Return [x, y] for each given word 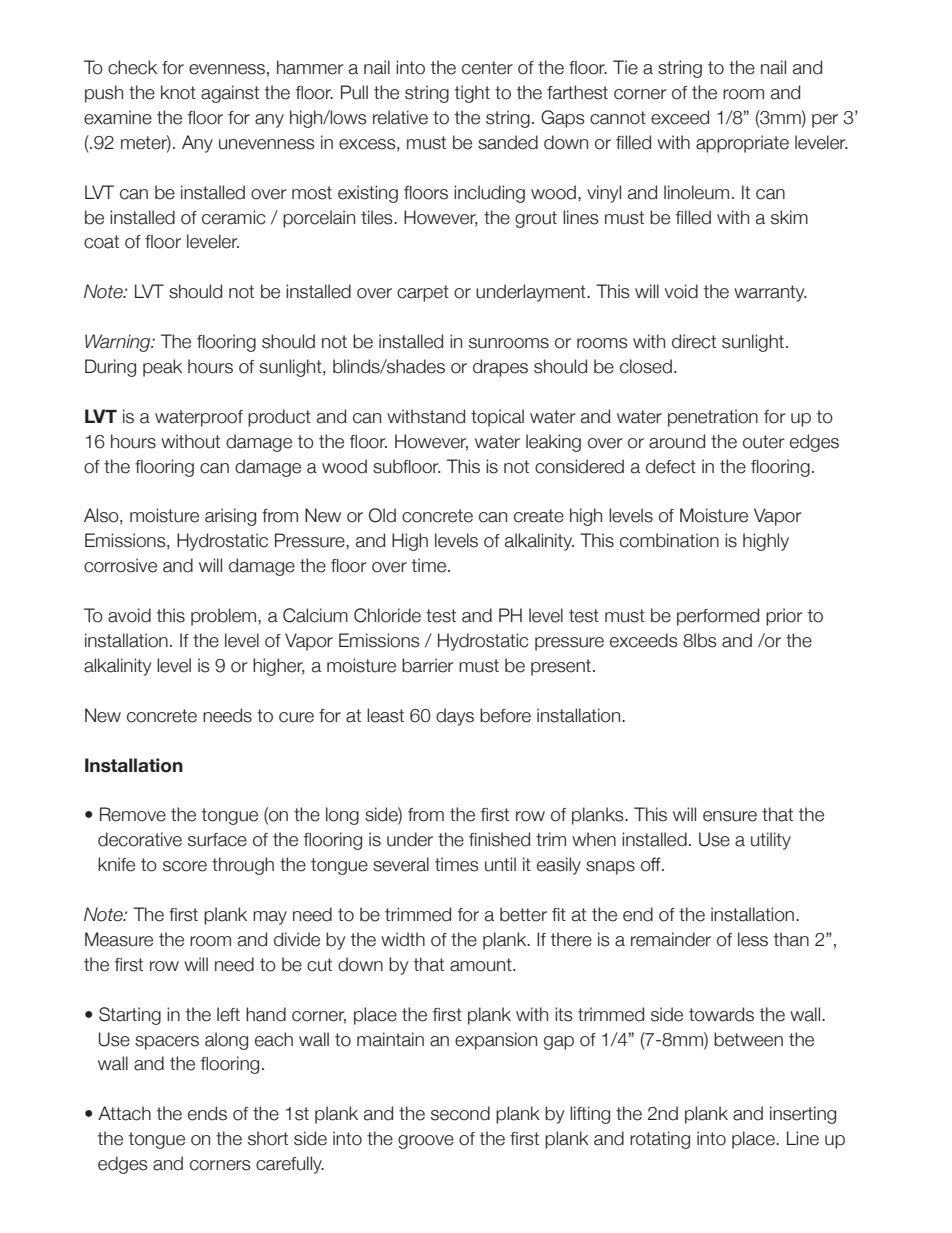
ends [207, 1113]
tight [472, 94]
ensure [730, 816]
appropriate [742, 144]
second [460, 1113]
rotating [660, 1140]
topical [497, 418]
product [279, 418]
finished [499, 839]
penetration [713, 418]
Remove [133, 814]
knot [178, 92]
